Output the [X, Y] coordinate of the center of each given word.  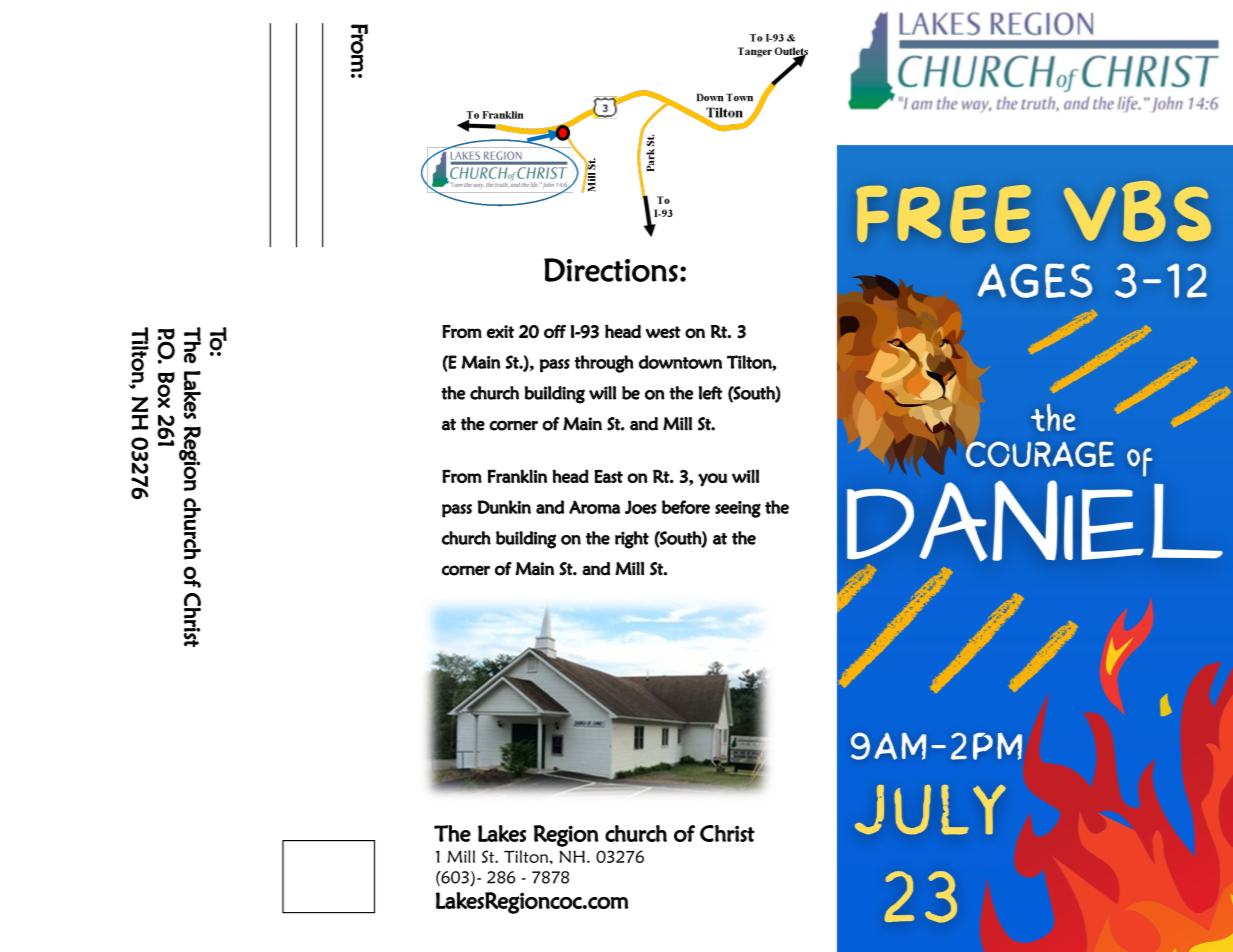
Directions [611, 270]
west [663, 332]
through [604, 364]
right [632, 540]
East [608, 476]
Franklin [517, 476]
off [555, 332]
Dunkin [504, 507]
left [711, 393]
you [712, 480]
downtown [680, 362]
